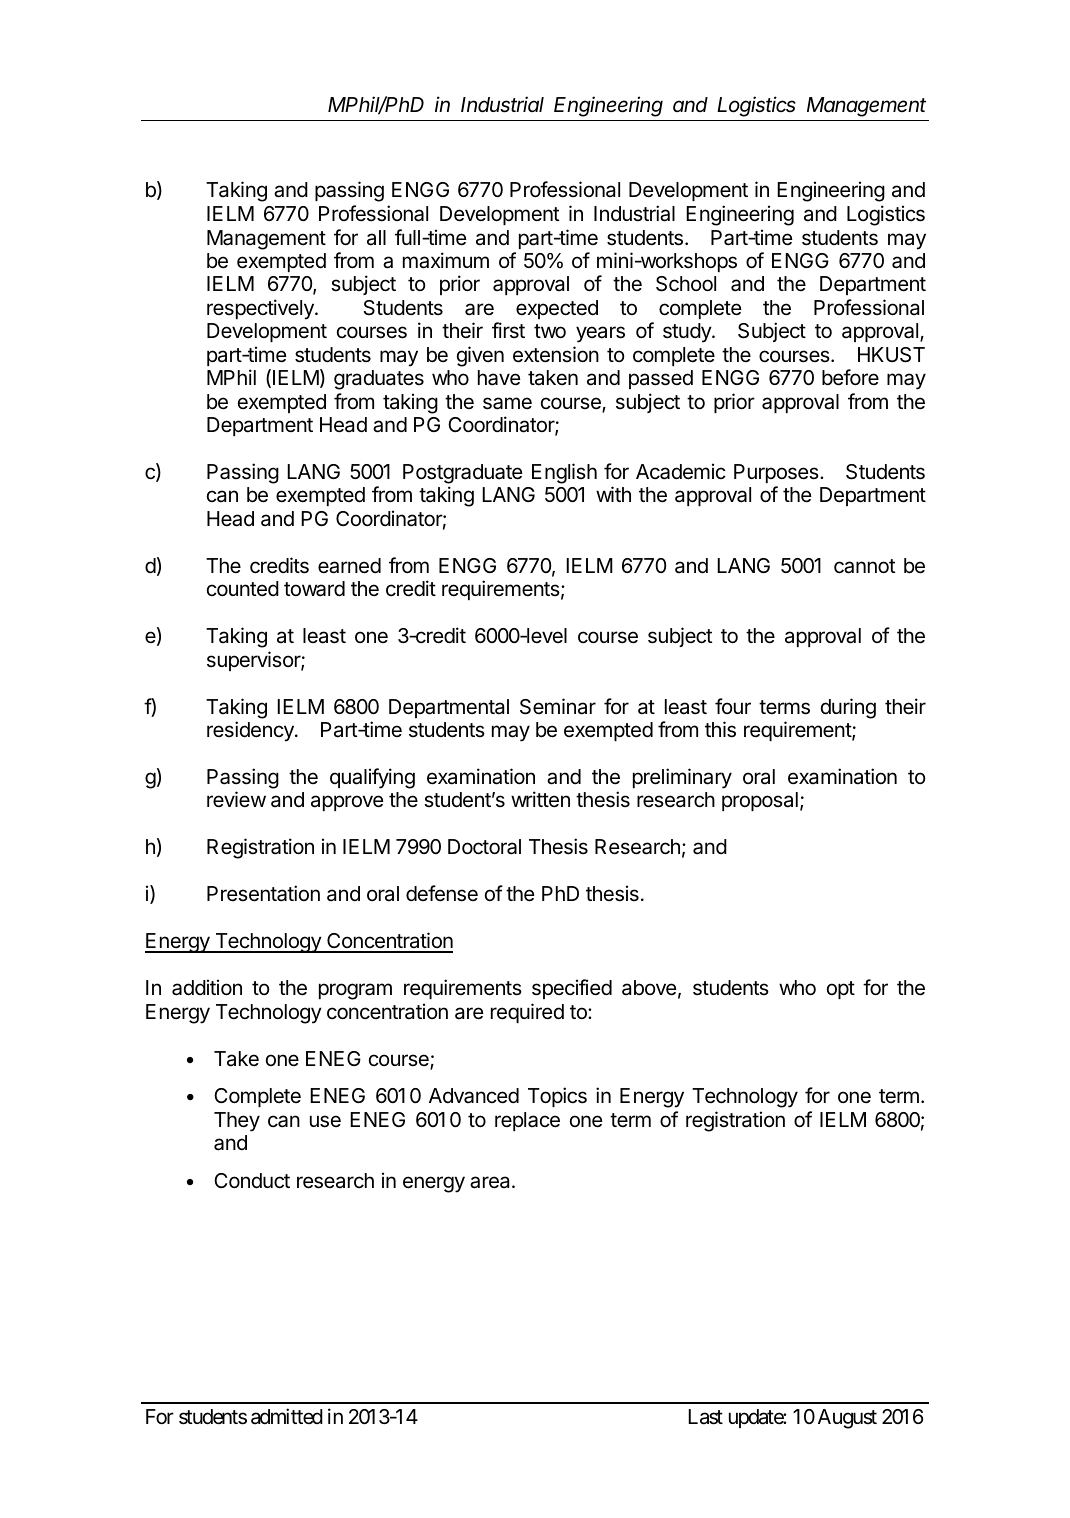  Describe the element at coordinates (686, 284) in the screenshot. I see `School` at that location.
